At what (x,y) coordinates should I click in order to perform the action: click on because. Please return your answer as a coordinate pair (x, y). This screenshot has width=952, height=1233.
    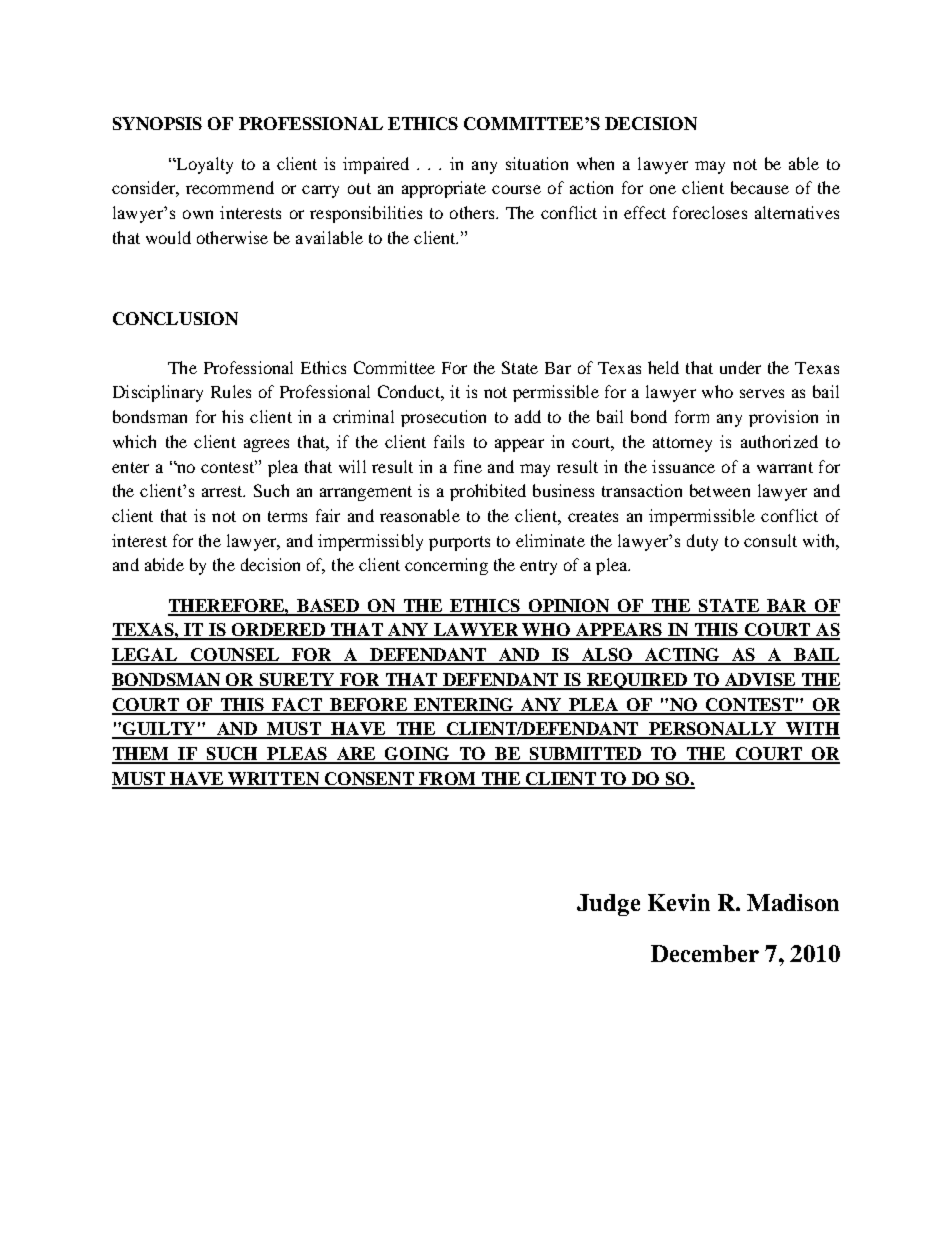
    Looking at the image, I should click on (760, 187).
